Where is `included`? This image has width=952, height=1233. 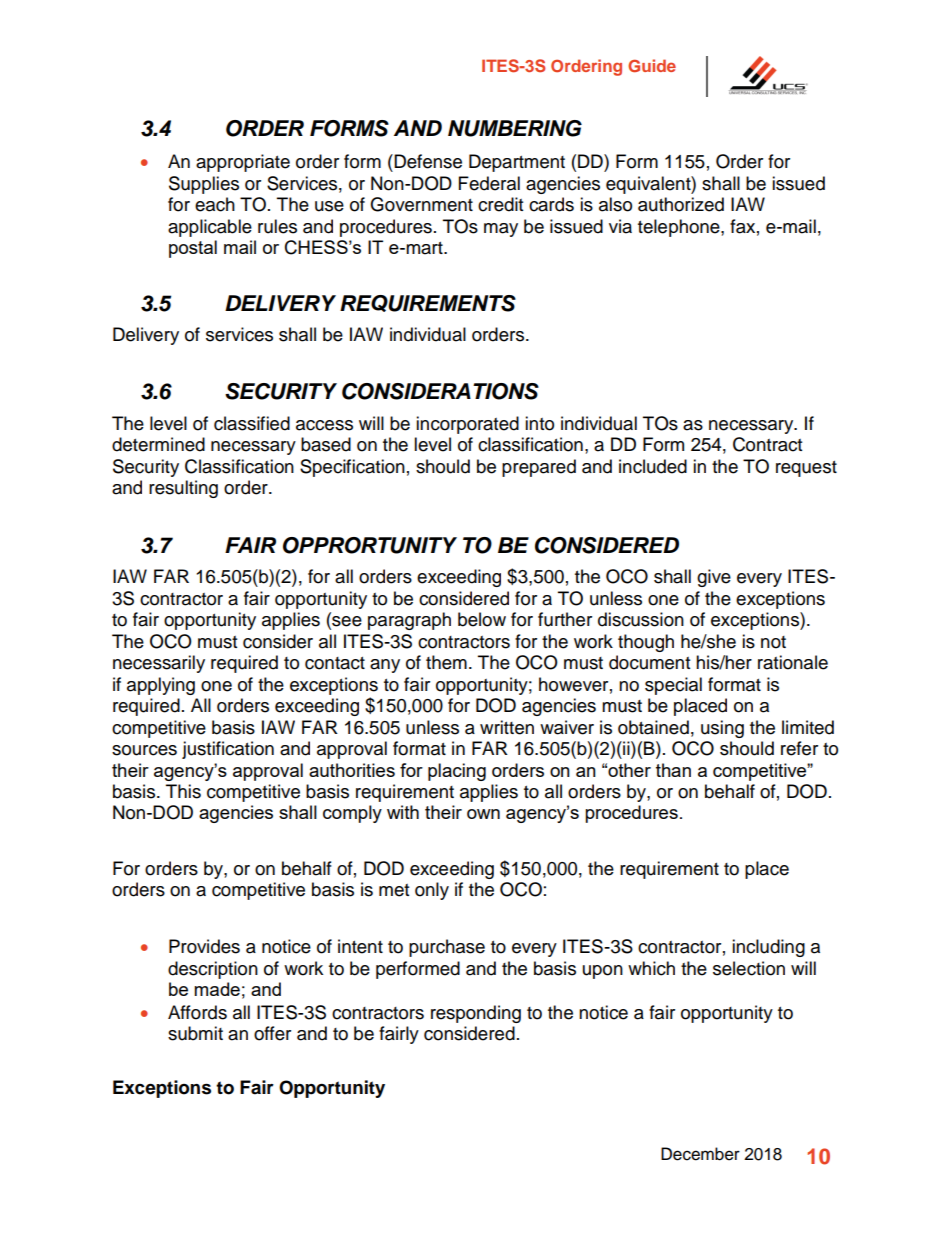 included is located at coordinates (653, 466).
